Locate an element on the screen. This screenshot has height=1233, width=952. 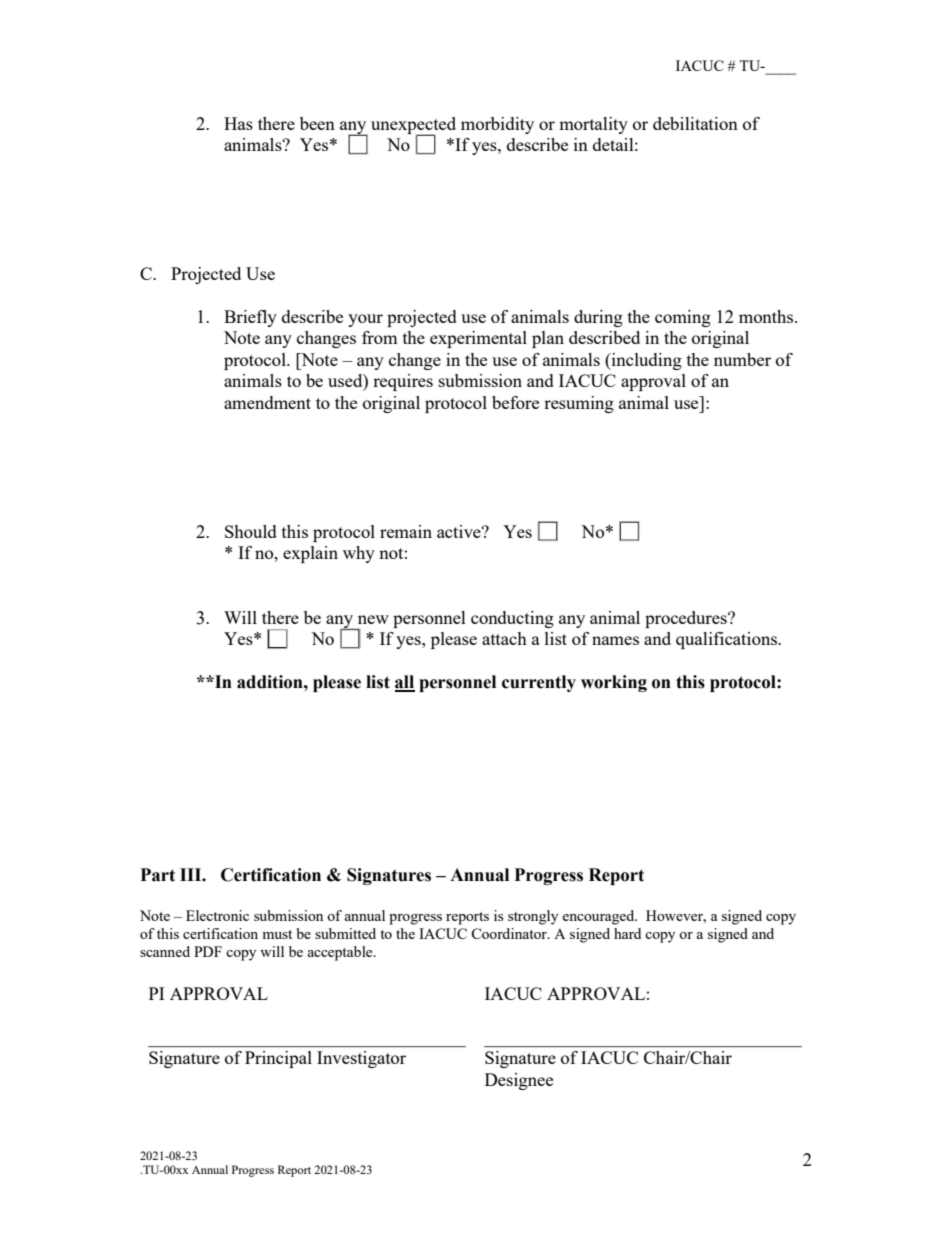
currently is located at coordinates (539, 683).
